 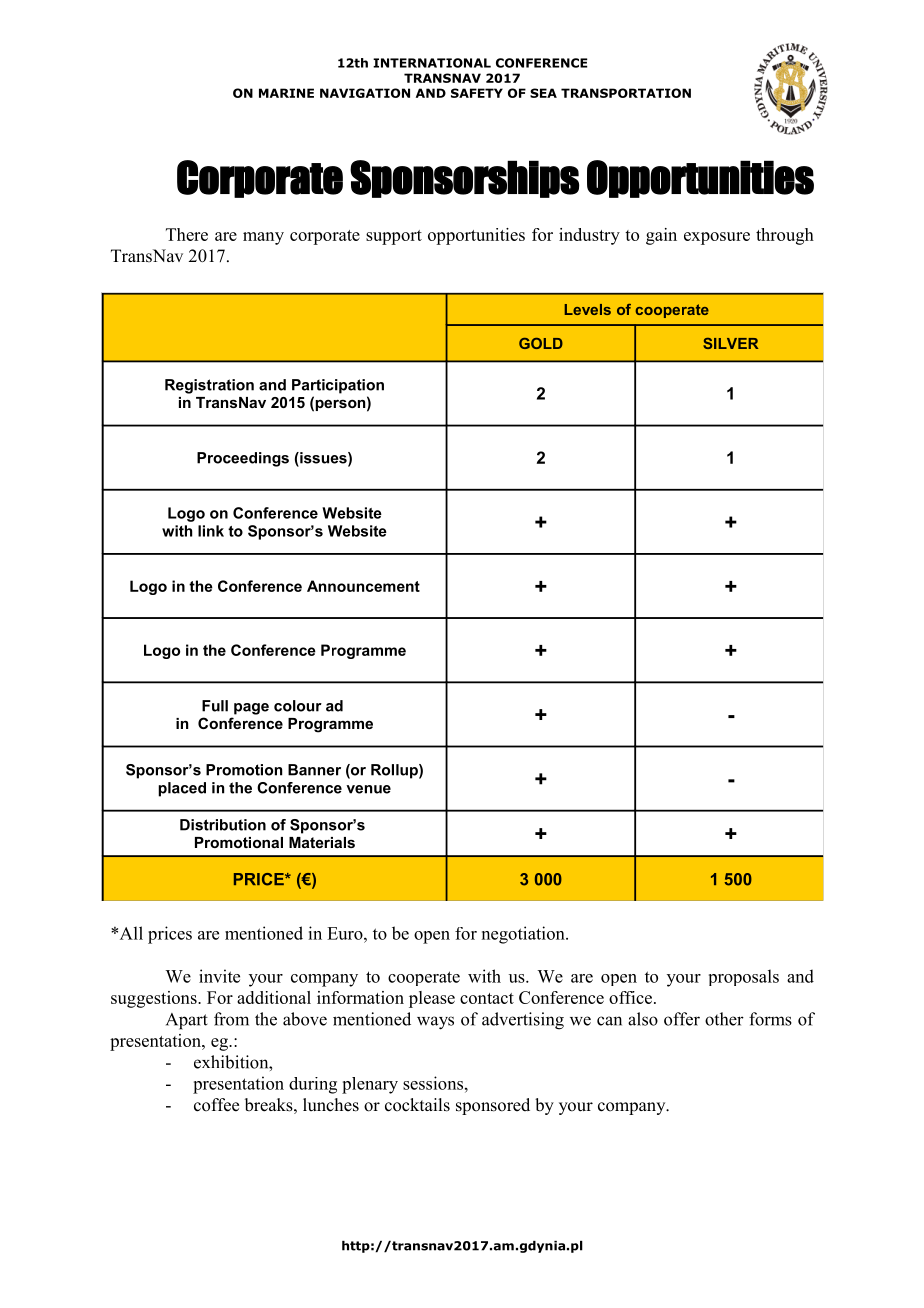 I want to click on cocktails, so click(x=417, y=1105).
